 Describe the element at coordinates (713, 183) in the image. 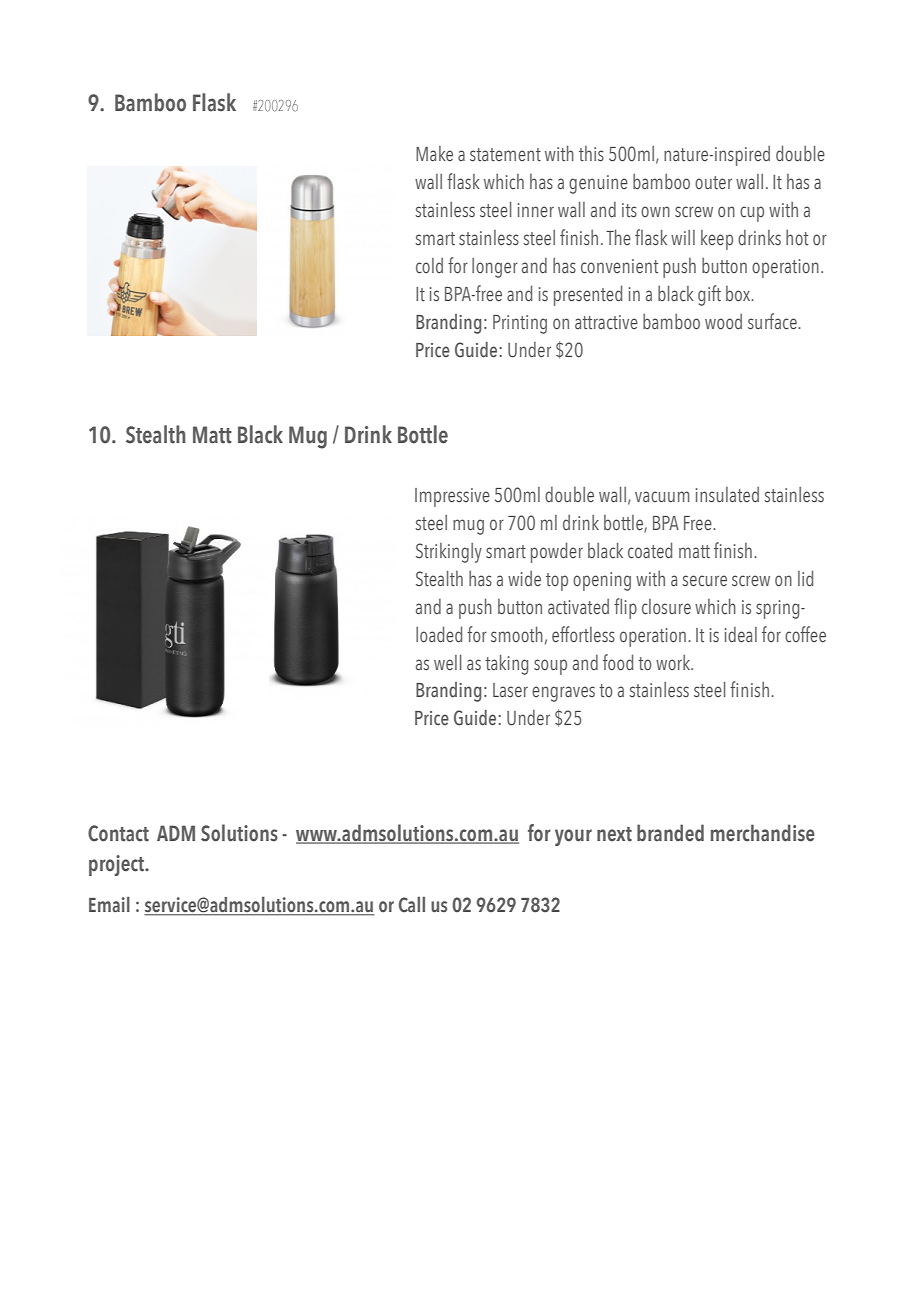

I see `outer` at that location.
